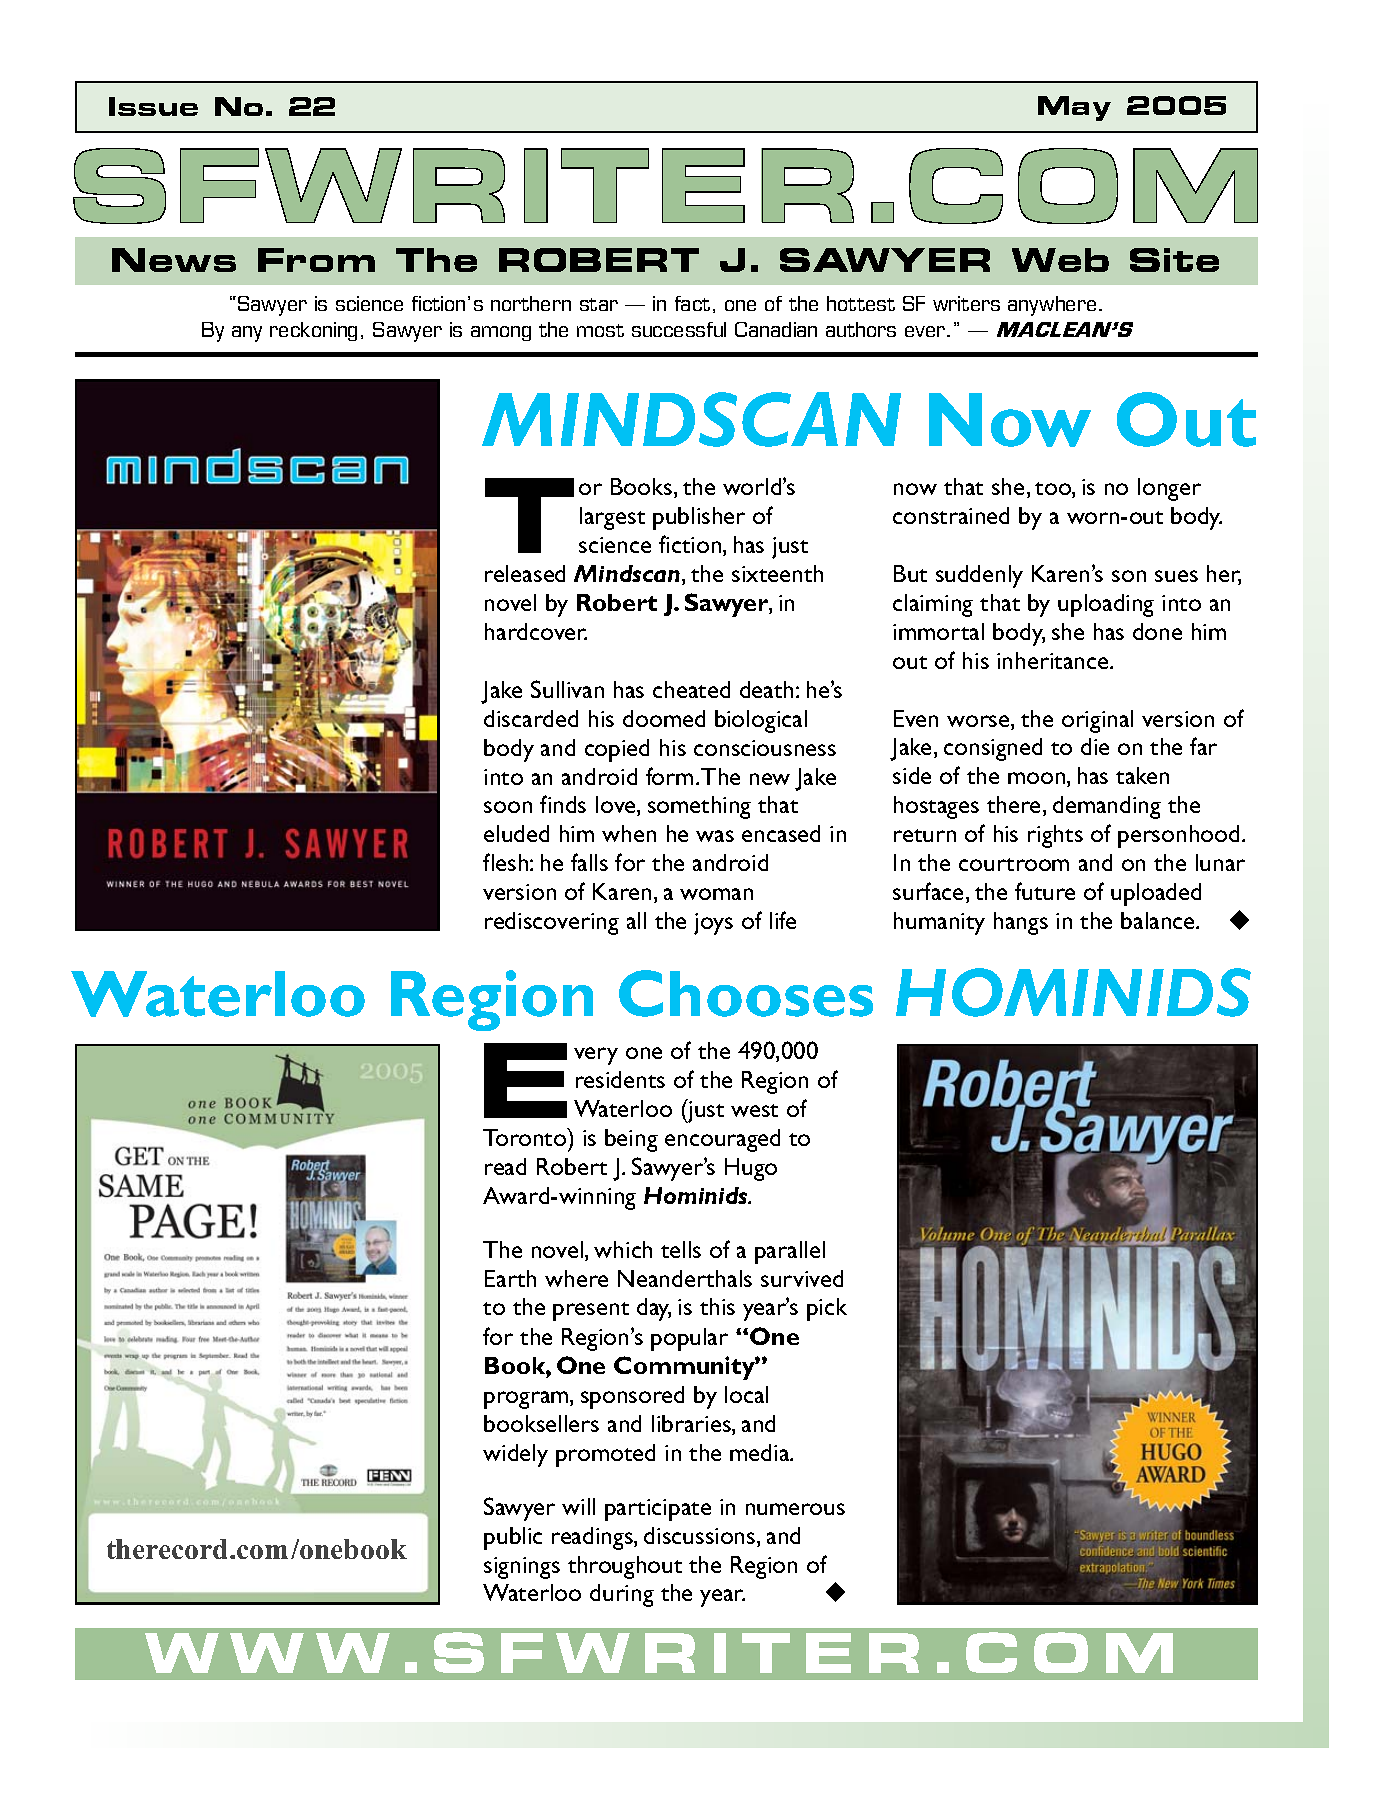 The height and width of the screenshot is (1807, 1397). Describe the element at coordinates (715, 836) in the screenshot. I see `was` at that location.
